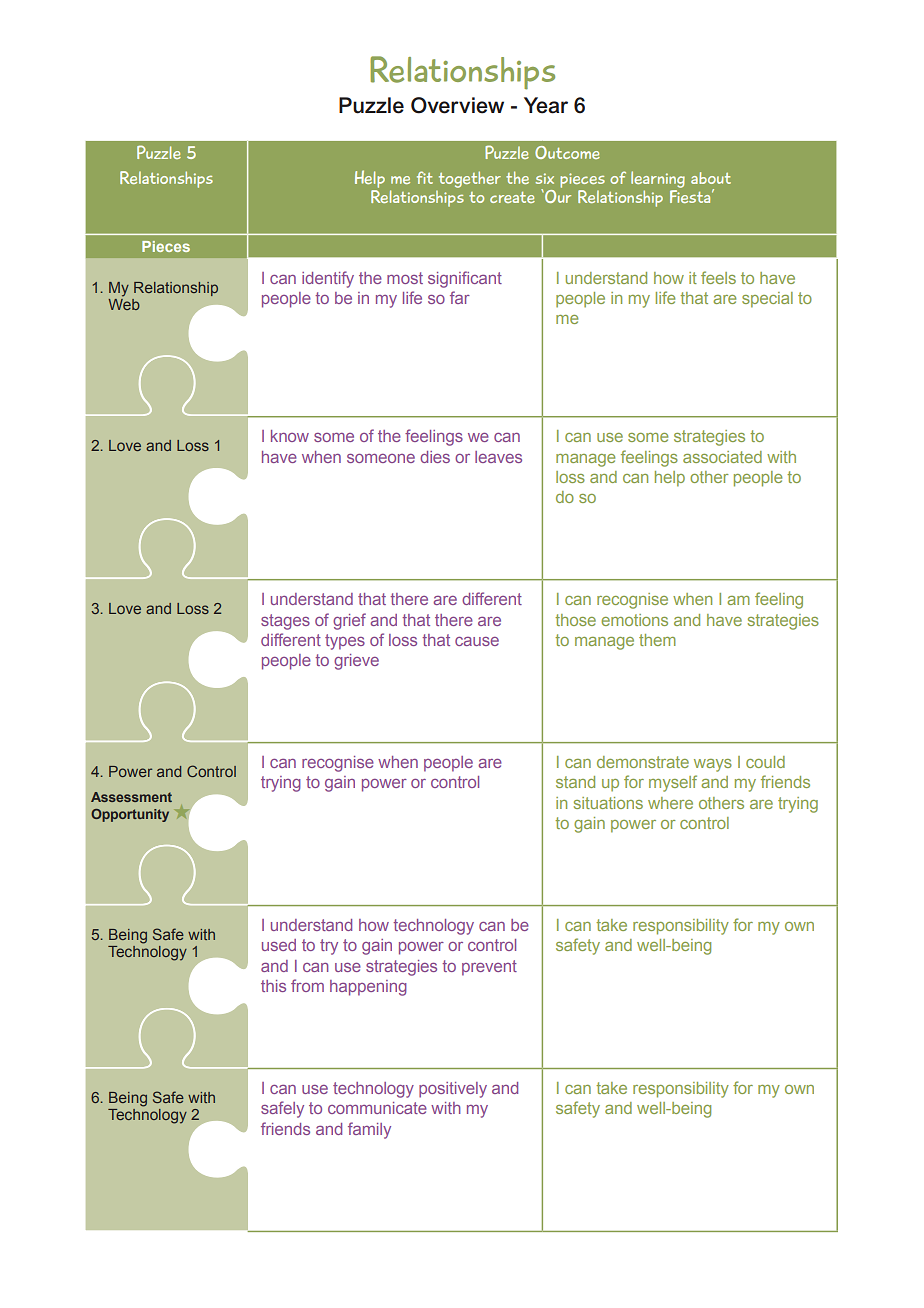 The height and width of the image is (1308, 924). Describe the element at coordinates (453, 1090) in the image. I see `positively` at that location.
